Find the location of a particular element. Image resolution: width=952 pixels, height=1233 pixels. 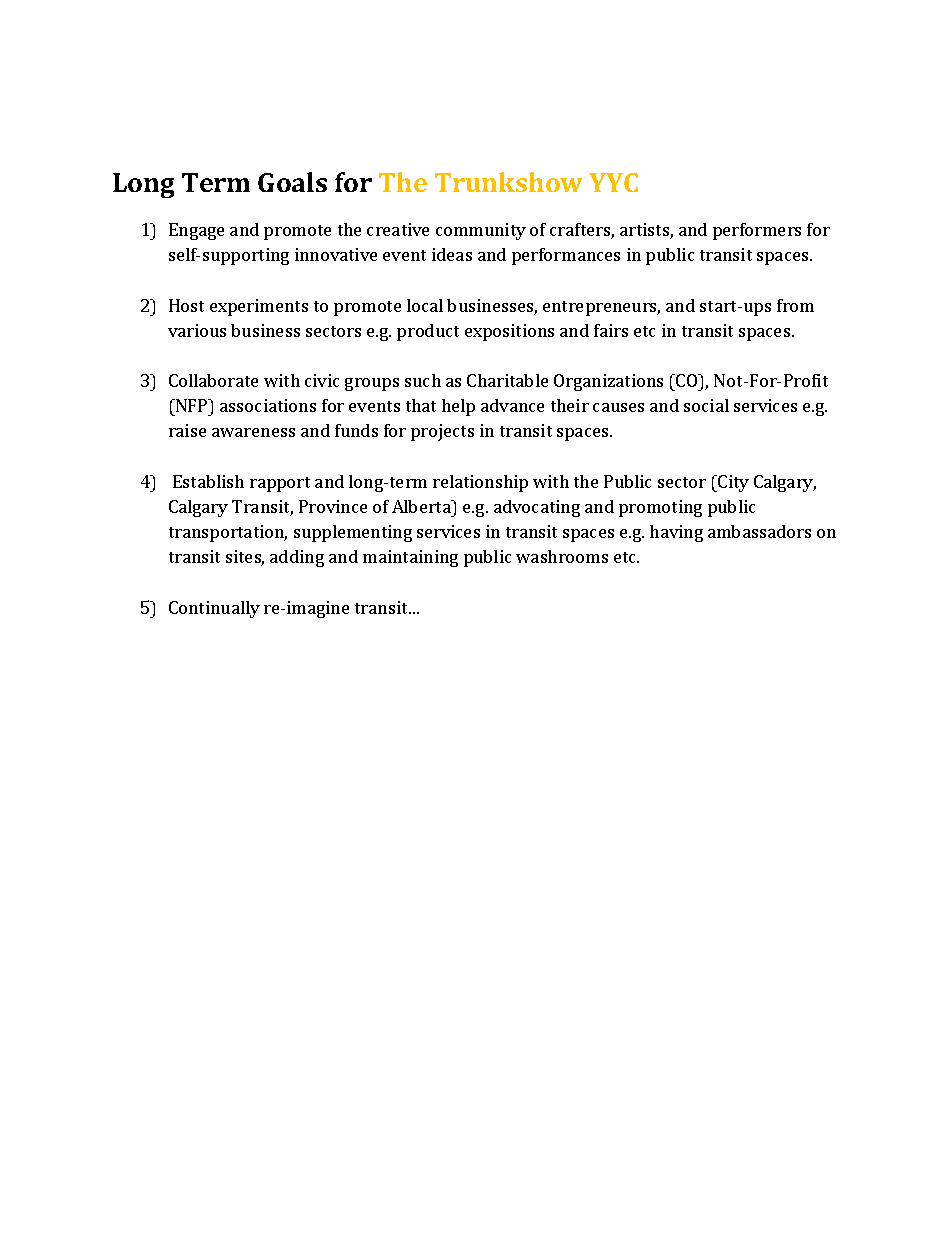

social is located at coordinates (706, 405).
